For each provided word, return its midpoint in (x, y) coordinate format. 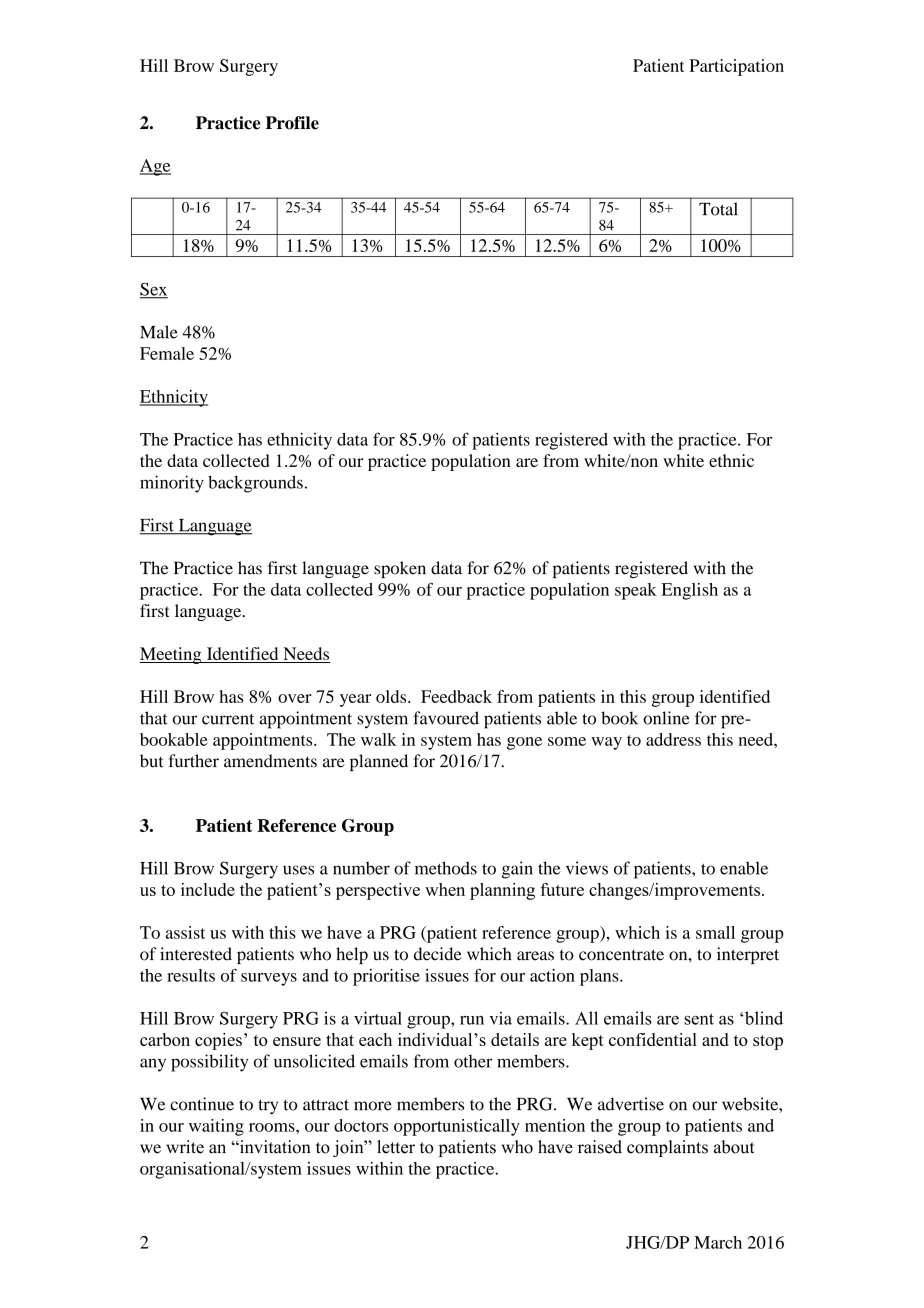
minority (172, 484)
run (472, 1020)
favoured (446, 718)
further (194, 761)
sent (699, 1019)
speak (636, 591)
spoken (400, 569)
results (191, 975)
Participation (736, 67)
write (185, 1147)
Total (718, 209)
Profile (292, 123)
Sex (154, 290)
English (690, 591)
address (673, 739)
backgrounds (255, 484)
